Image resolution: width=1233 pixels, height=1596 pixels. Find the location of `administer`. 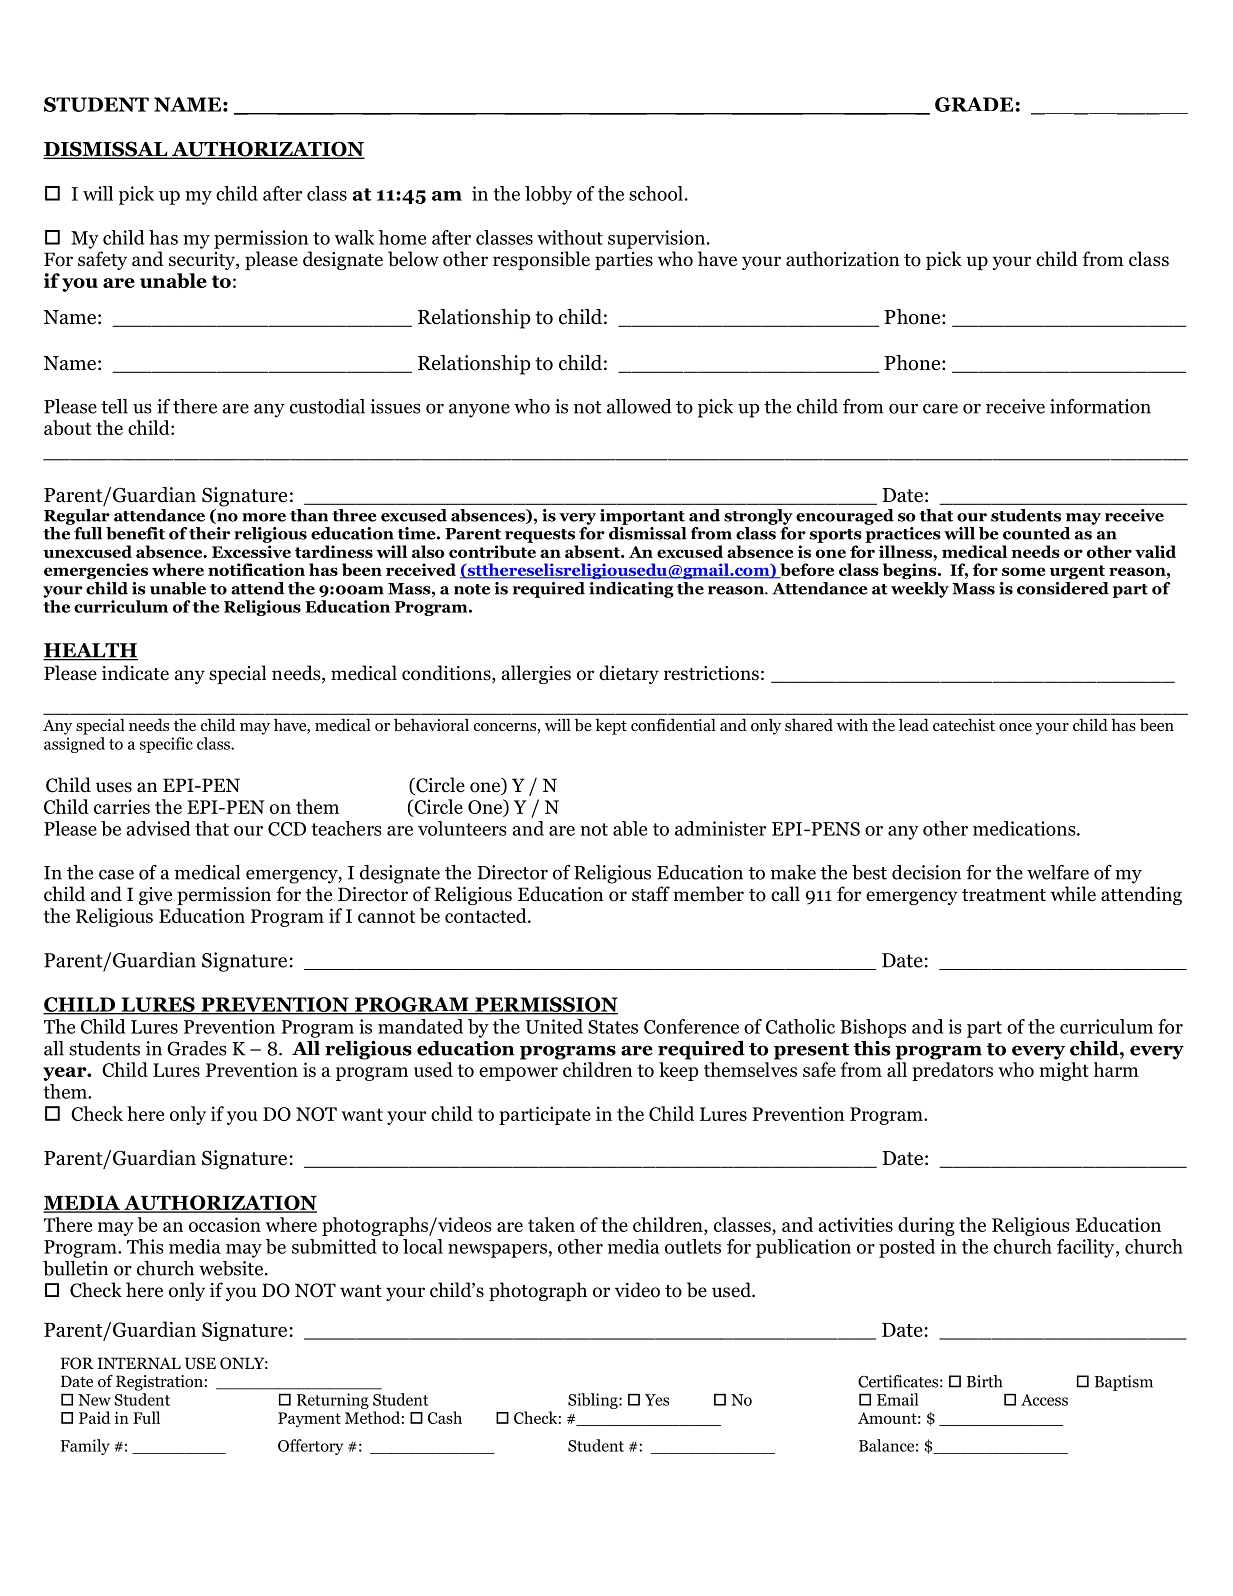

administer is located at coordinates (720, 828).
